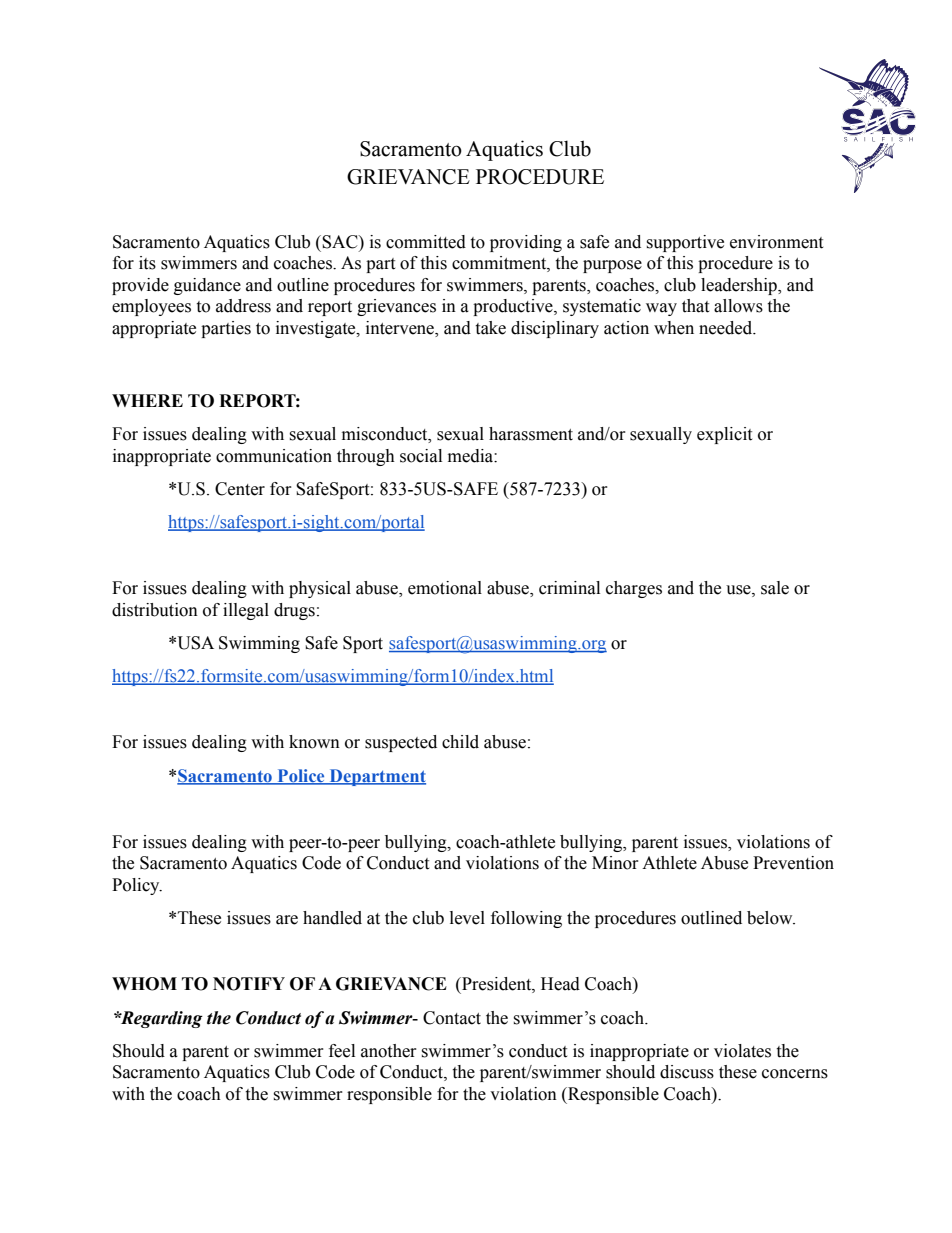 The height and width of the image is (1233, 952). Describe the element at coordinates (775, 588) in the image. I see `sale` at that location.
